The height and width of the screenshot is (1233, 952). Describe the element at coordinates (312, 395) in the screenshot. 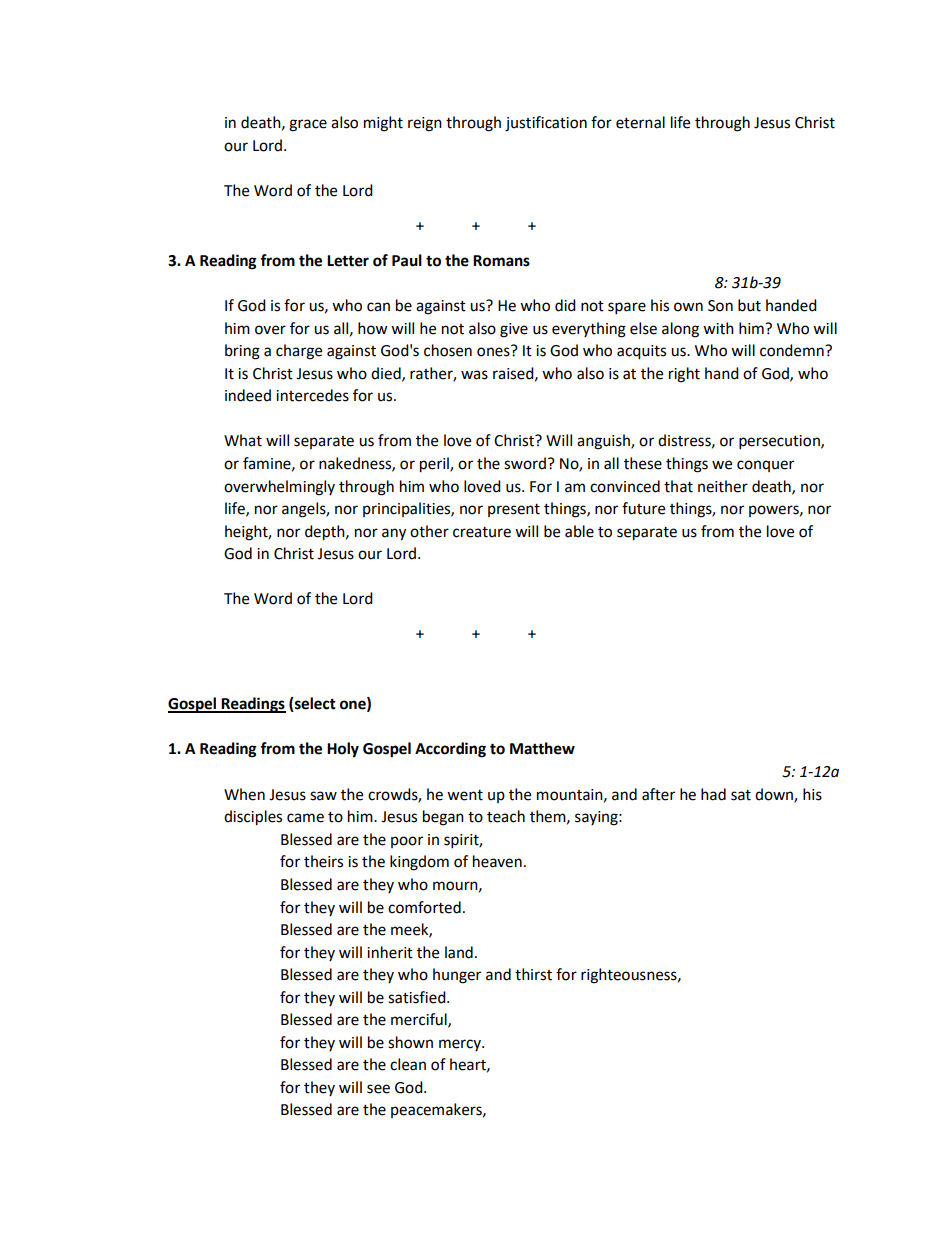

I see `intercedes` at that location.
